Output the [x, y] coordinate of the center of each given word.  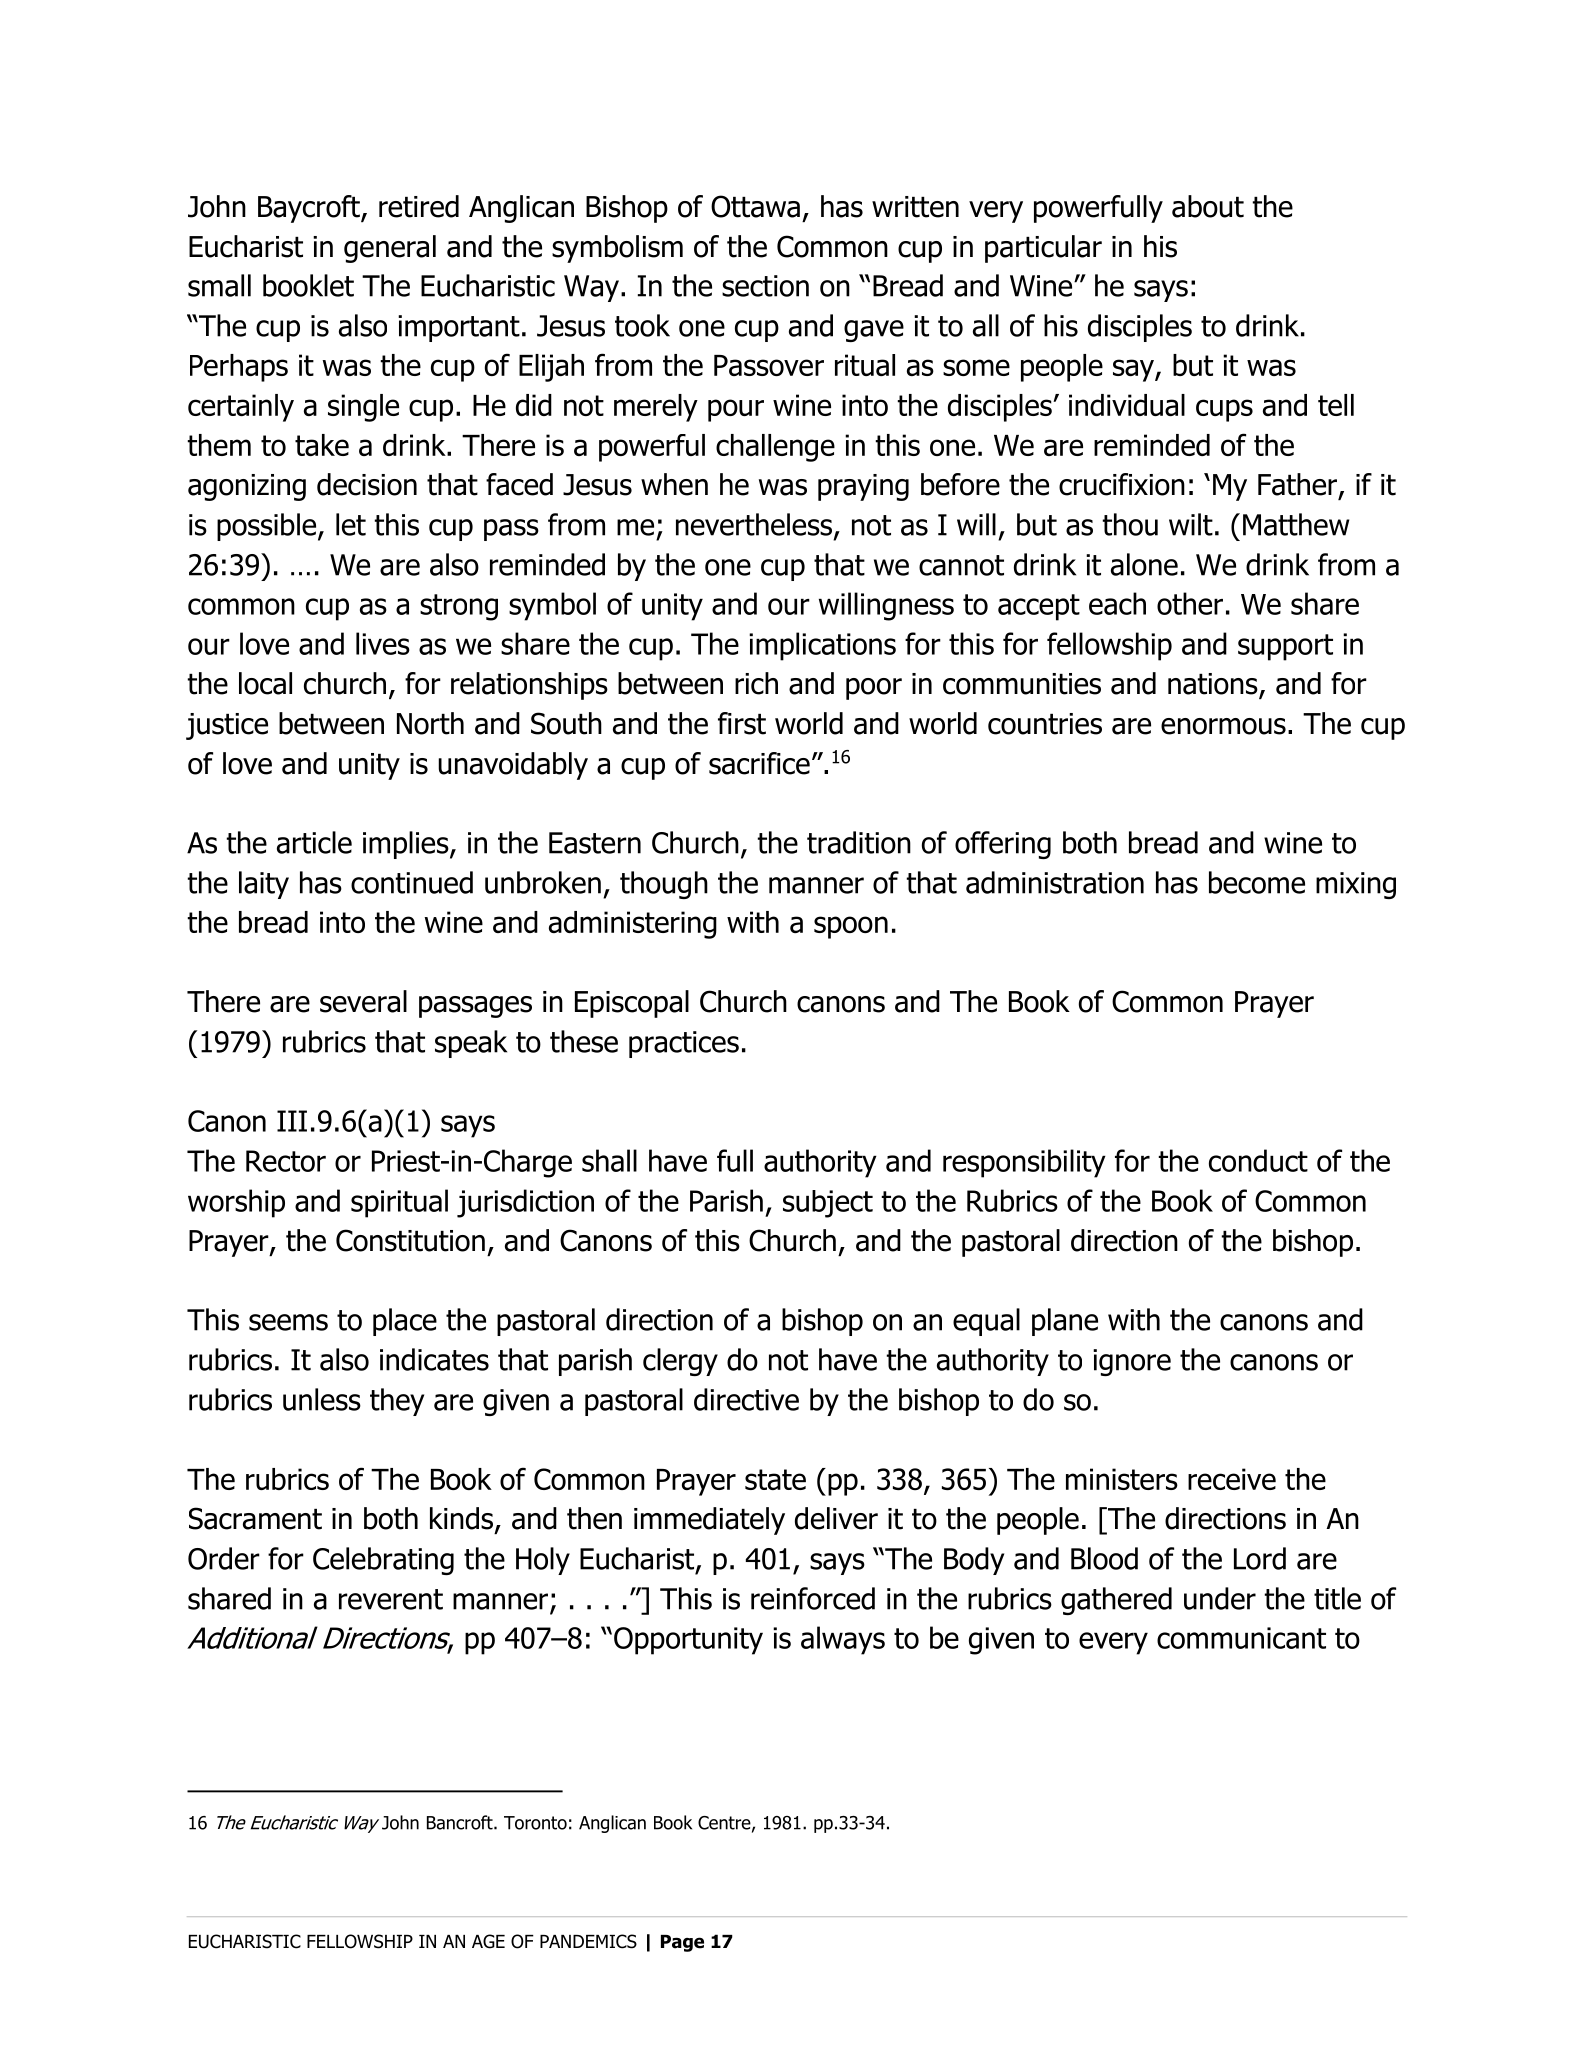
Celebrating [383, 1561]
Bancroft [461, 1822]
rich [756, 683]
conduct [1258, 1160]
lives [383, 643]
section [765, 286]
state [775, 1479]
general [390, 249]
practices [684, 1044]
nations [1214, 685]
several [363, 1001]
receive [1232, 1479]
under [1220, 1598]
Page [682, 1943]
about [1208, 206]
